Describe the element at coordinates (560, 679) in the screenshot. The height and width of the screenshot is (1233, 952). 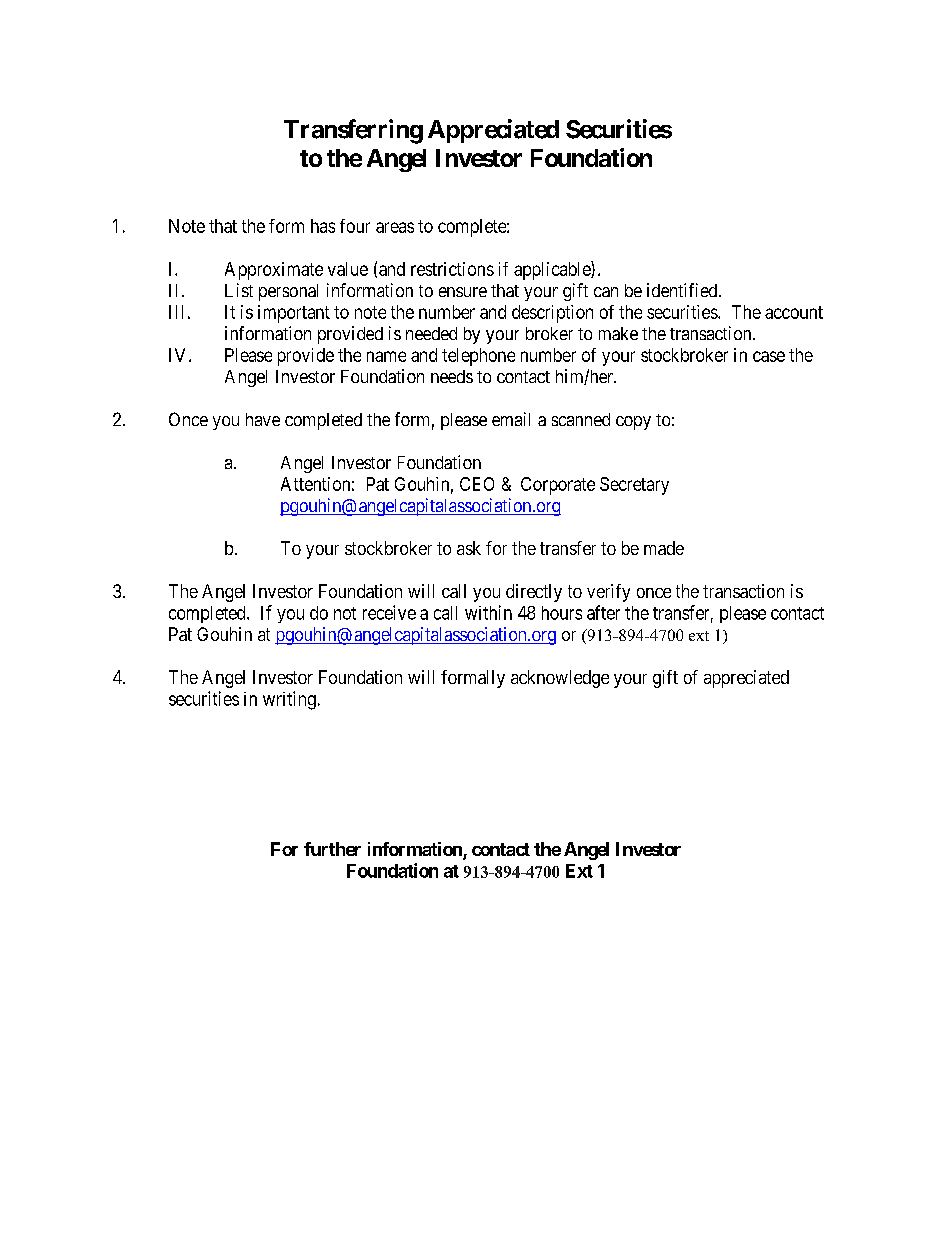
I see `acknowledge` at that location.
